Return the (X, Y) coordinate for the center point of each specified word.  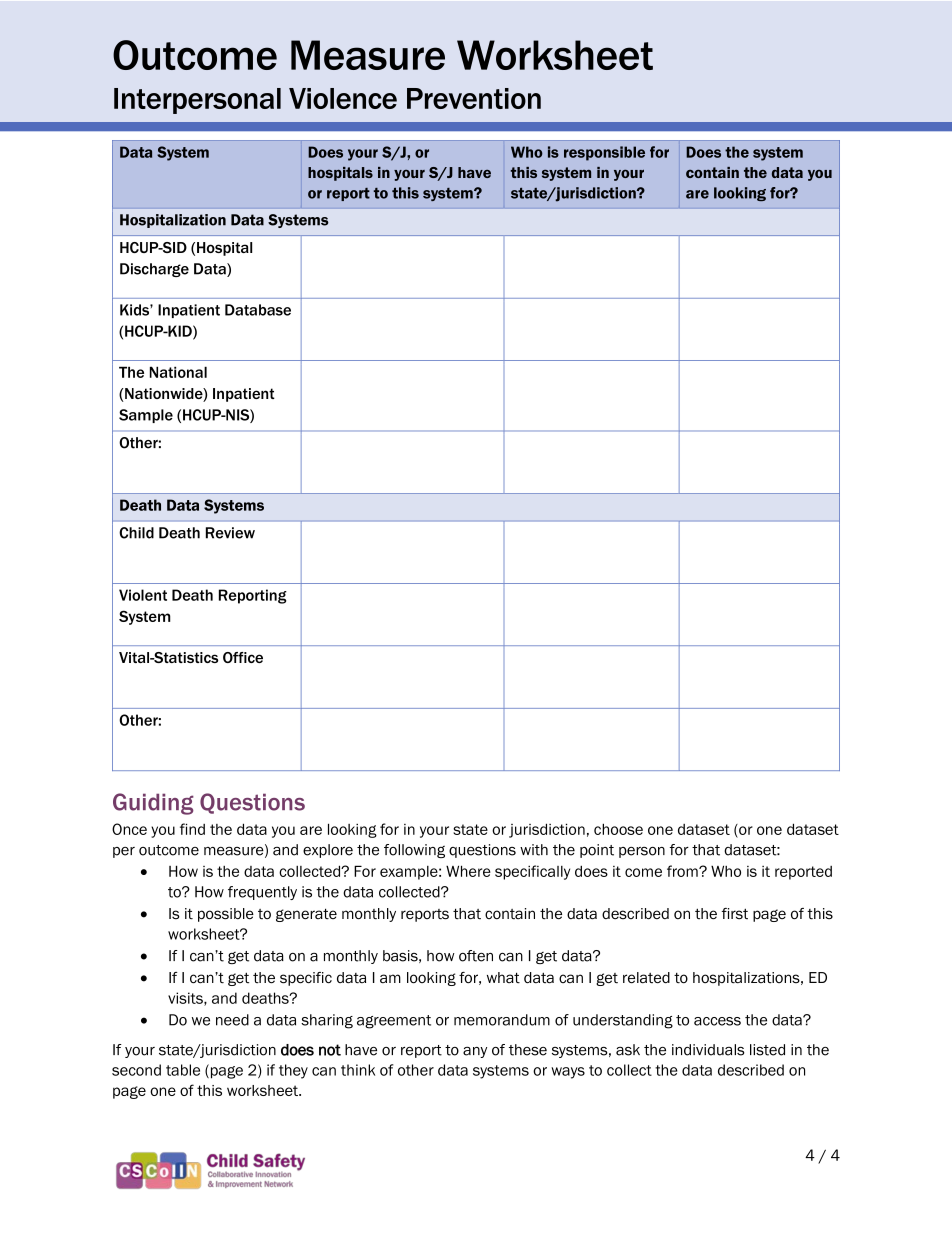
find (192, 829)
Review (230, 533)
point (597, 851)
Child (136, 533)
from (683, 871)
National (178, 372)
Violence (343, 98)
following (414, 851)
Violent (143, 595)
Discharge (154, 270)
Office (243, 657)
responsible (604, 153)
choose (618, 829)
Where (468, 871)
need (232, 1020)
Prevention (474, 98)
